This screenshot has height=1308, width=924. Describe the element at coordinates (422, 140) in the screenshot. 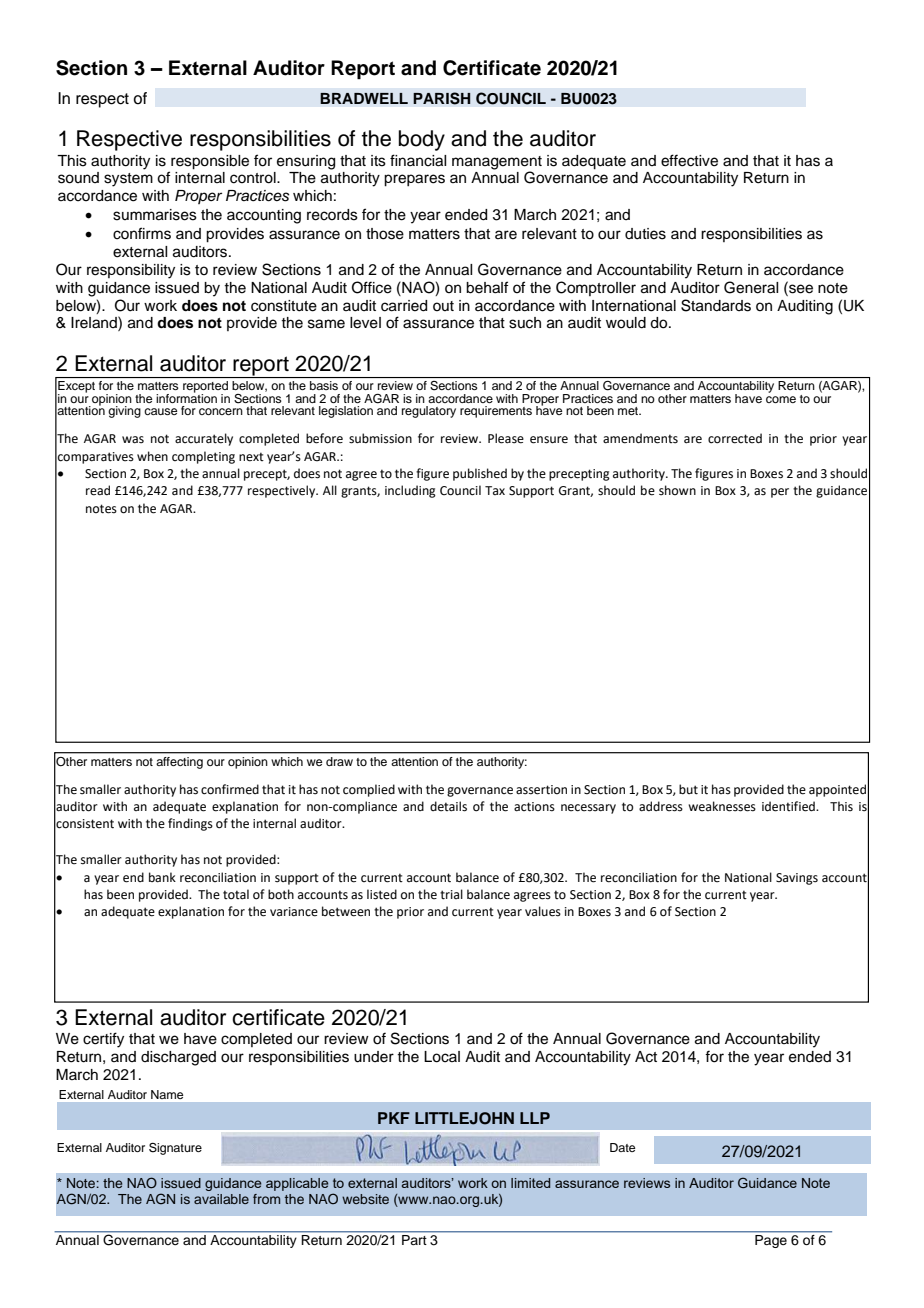

I see `body` at that location.
